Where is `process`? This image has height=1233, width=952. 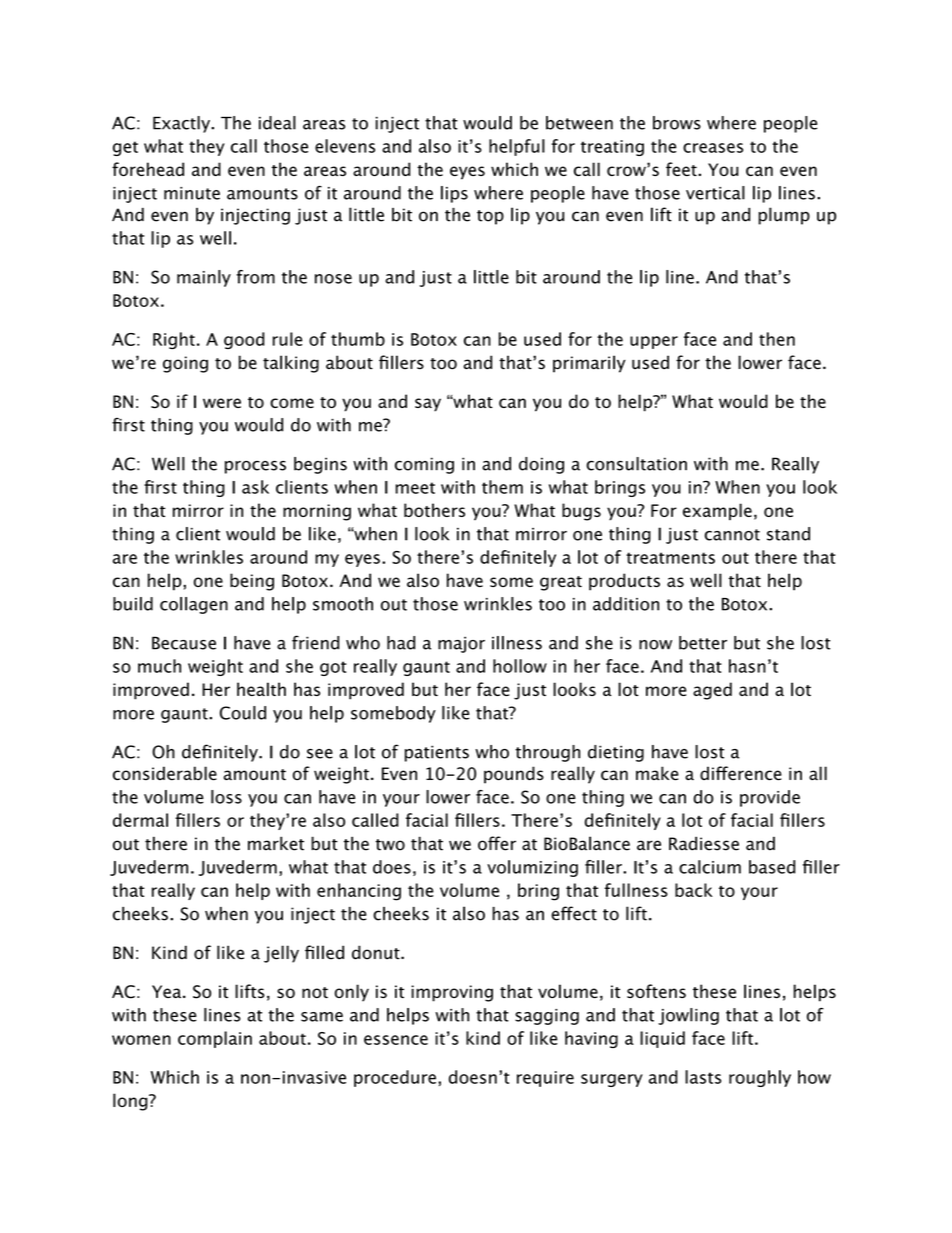 process is located at coordinates (255, 467).
